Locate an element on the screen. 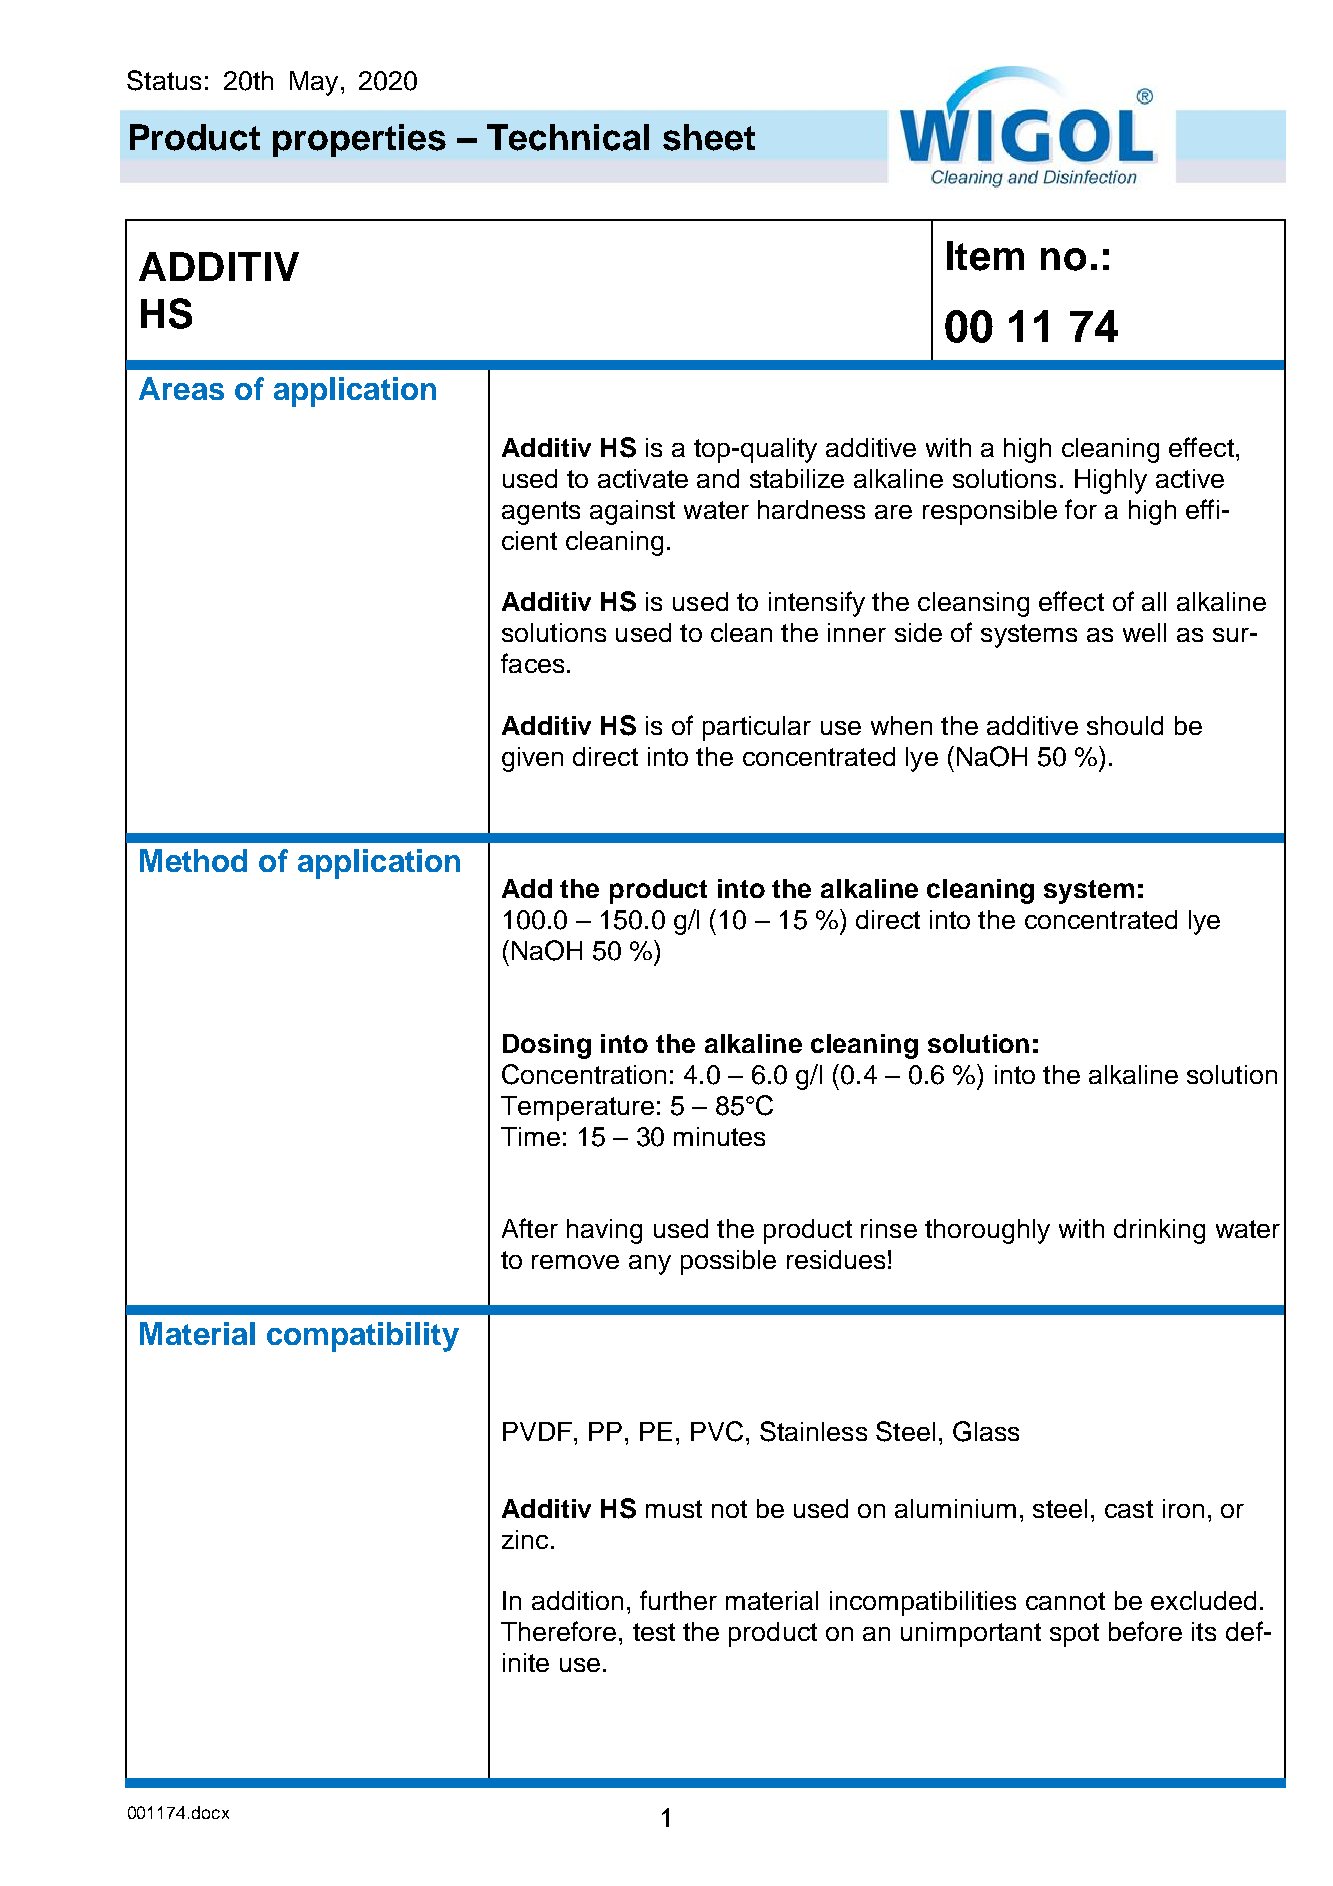  Item is located at coordinates (985, 256).
